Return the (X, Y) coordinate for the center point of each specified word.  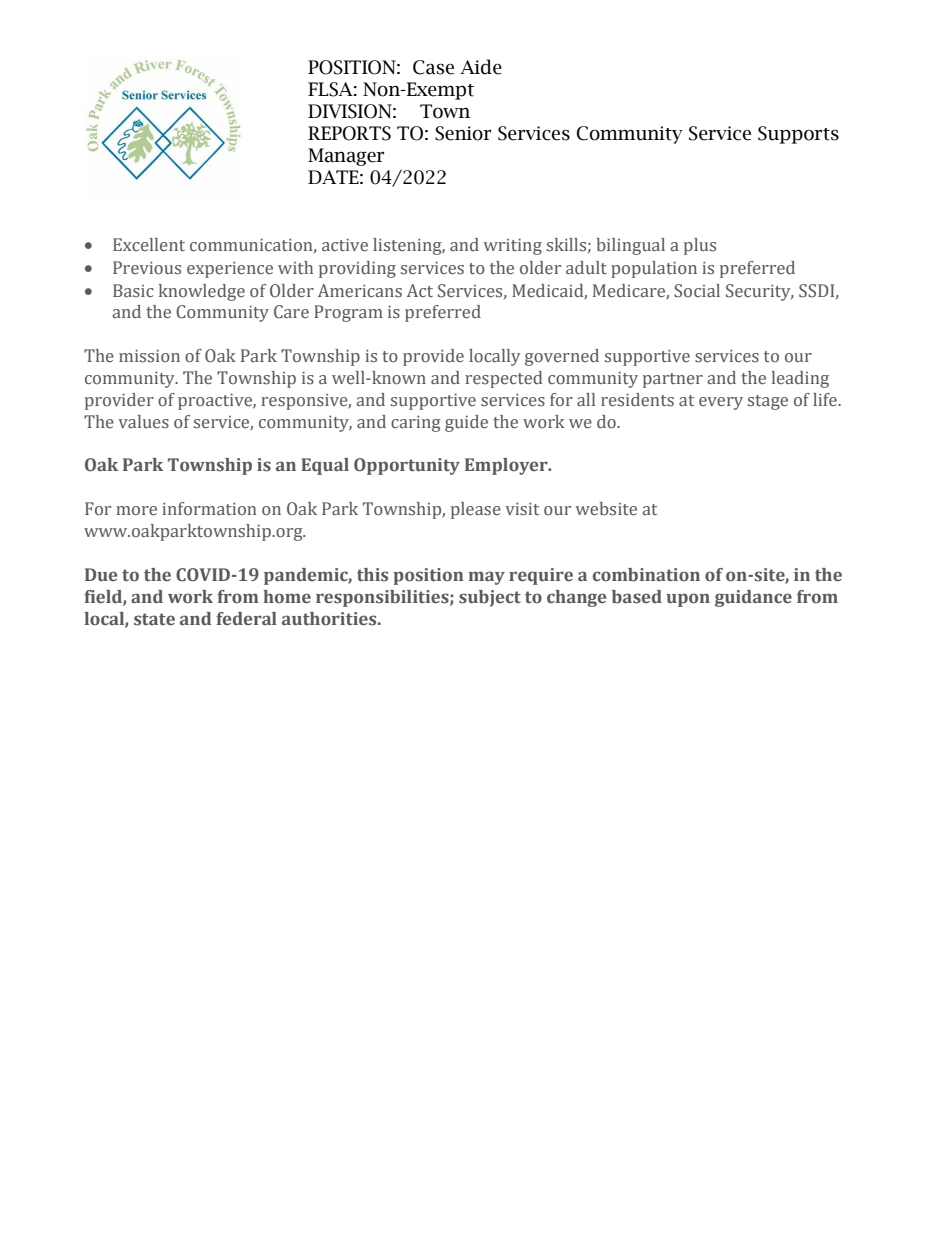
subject (490, 598)
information (209, 509)
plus (700, 246)
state (154, 619)
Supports (798, 135)
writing (513, 247)
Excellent (149, 245)
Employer (507, 466)
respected (503, 379)
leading (800, 379)
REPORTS (349, 133)
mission (149, 356)
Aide (481, 67)
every (721, 403)
